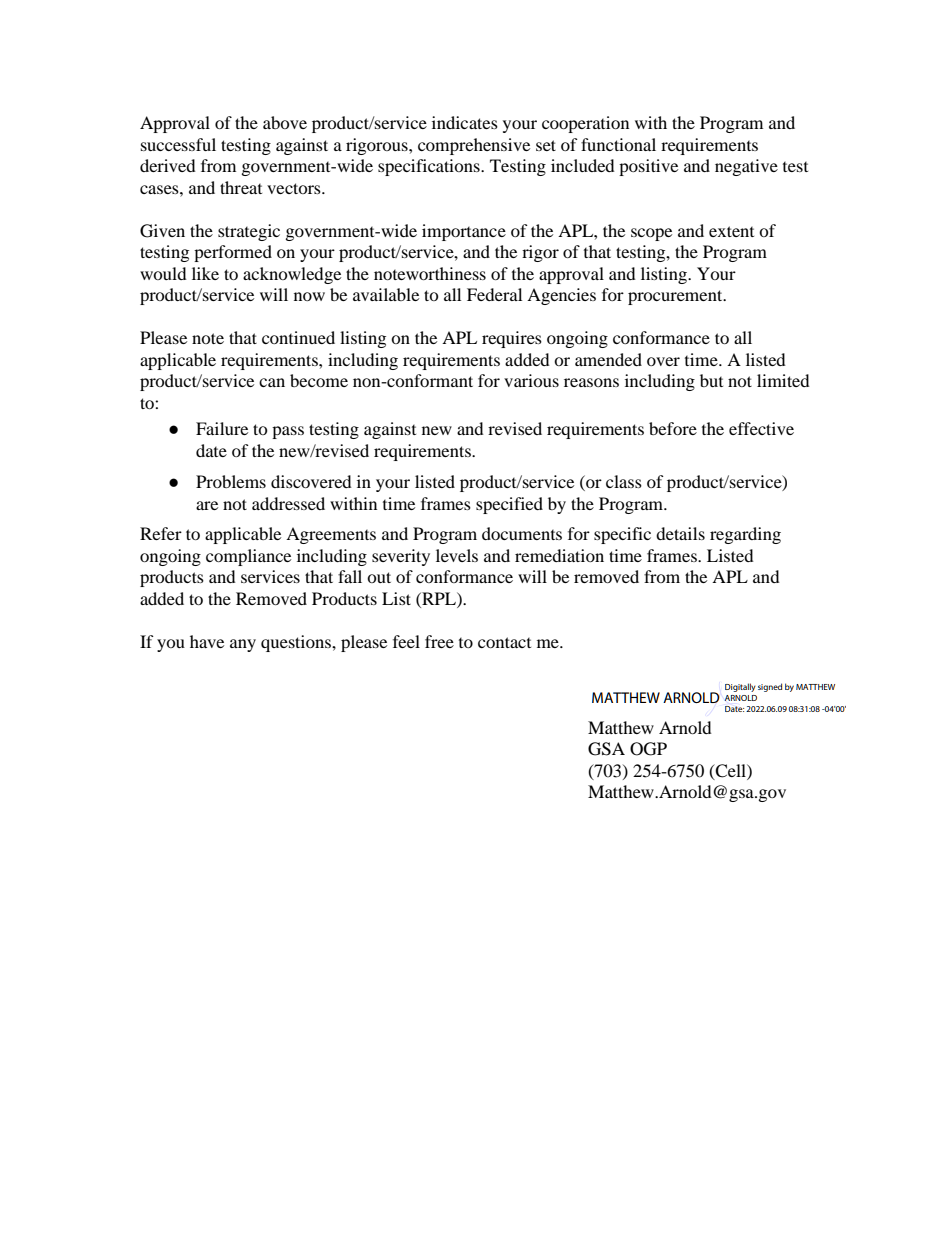 The height and width of the screenshot is (1233, 952). What do you see at coordinates (243, 645) in the screenshot?
I see `any` at bounding box center [243, 645].
